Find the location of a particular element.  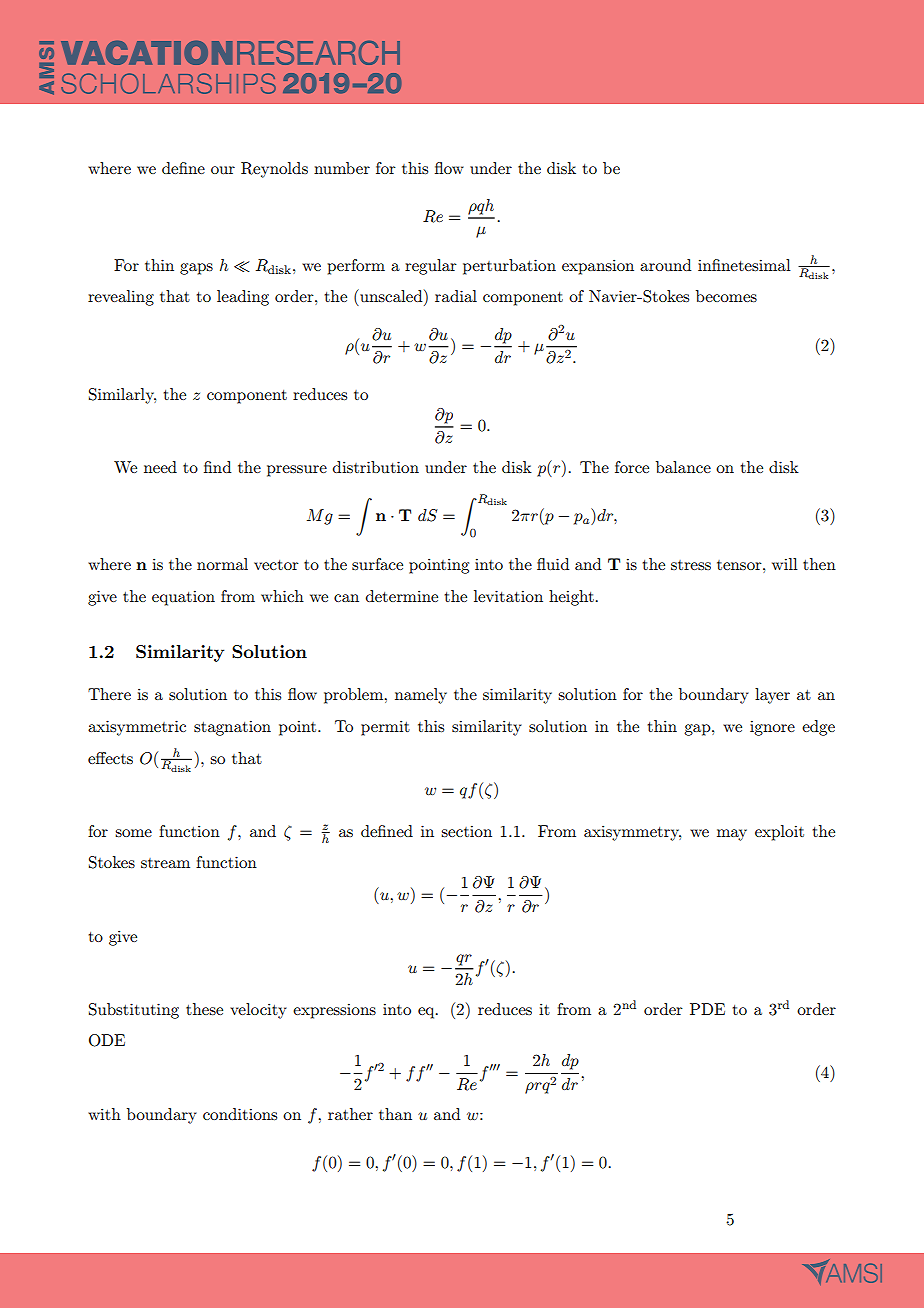

regular is located at coordinates (431, 267).
